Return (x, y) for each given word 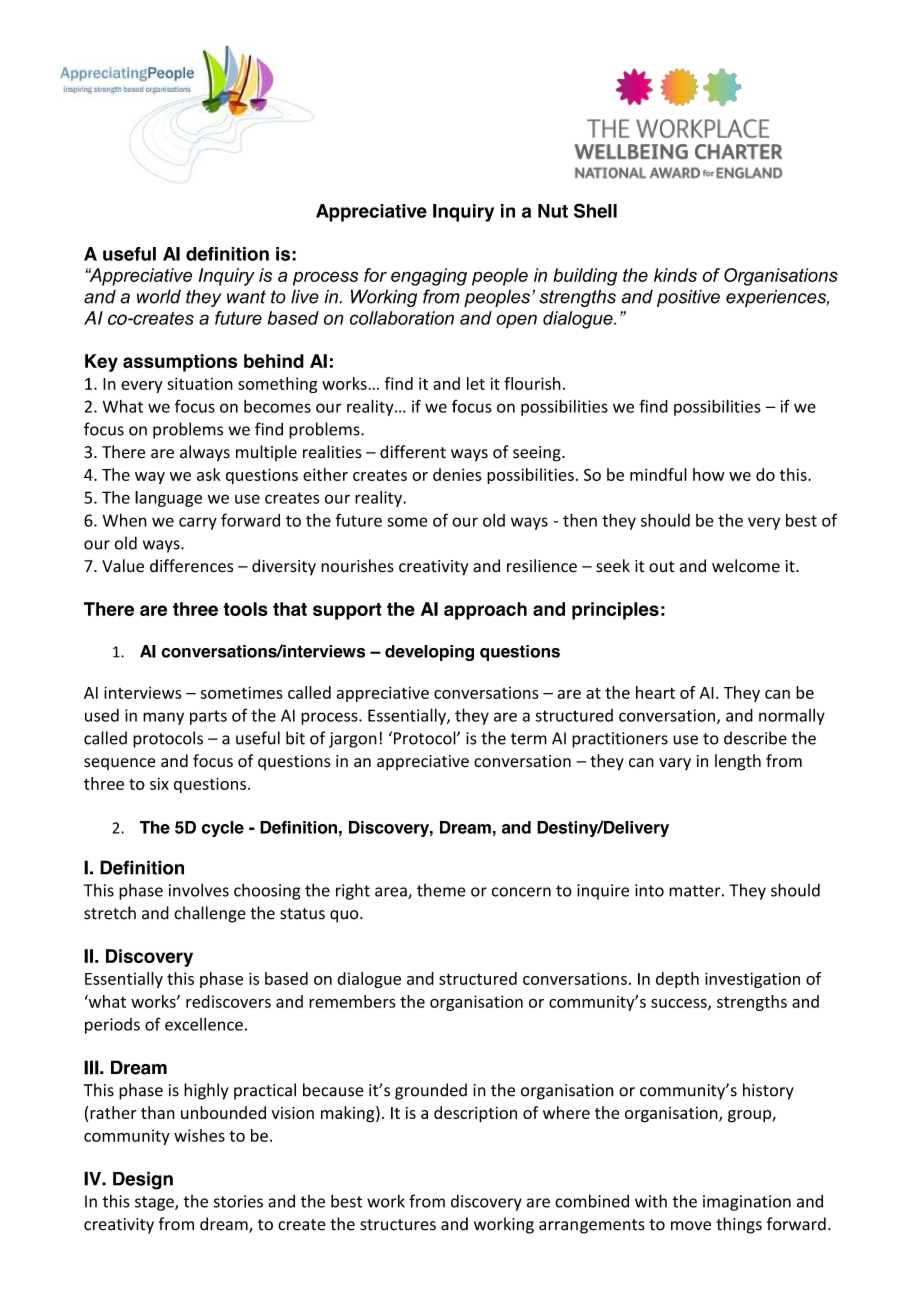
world (159, 296)
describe (755, 738)
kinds (675, 275)
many (163, 718)
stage (155, 1203)
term (529, 739)
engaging (429, 277)
